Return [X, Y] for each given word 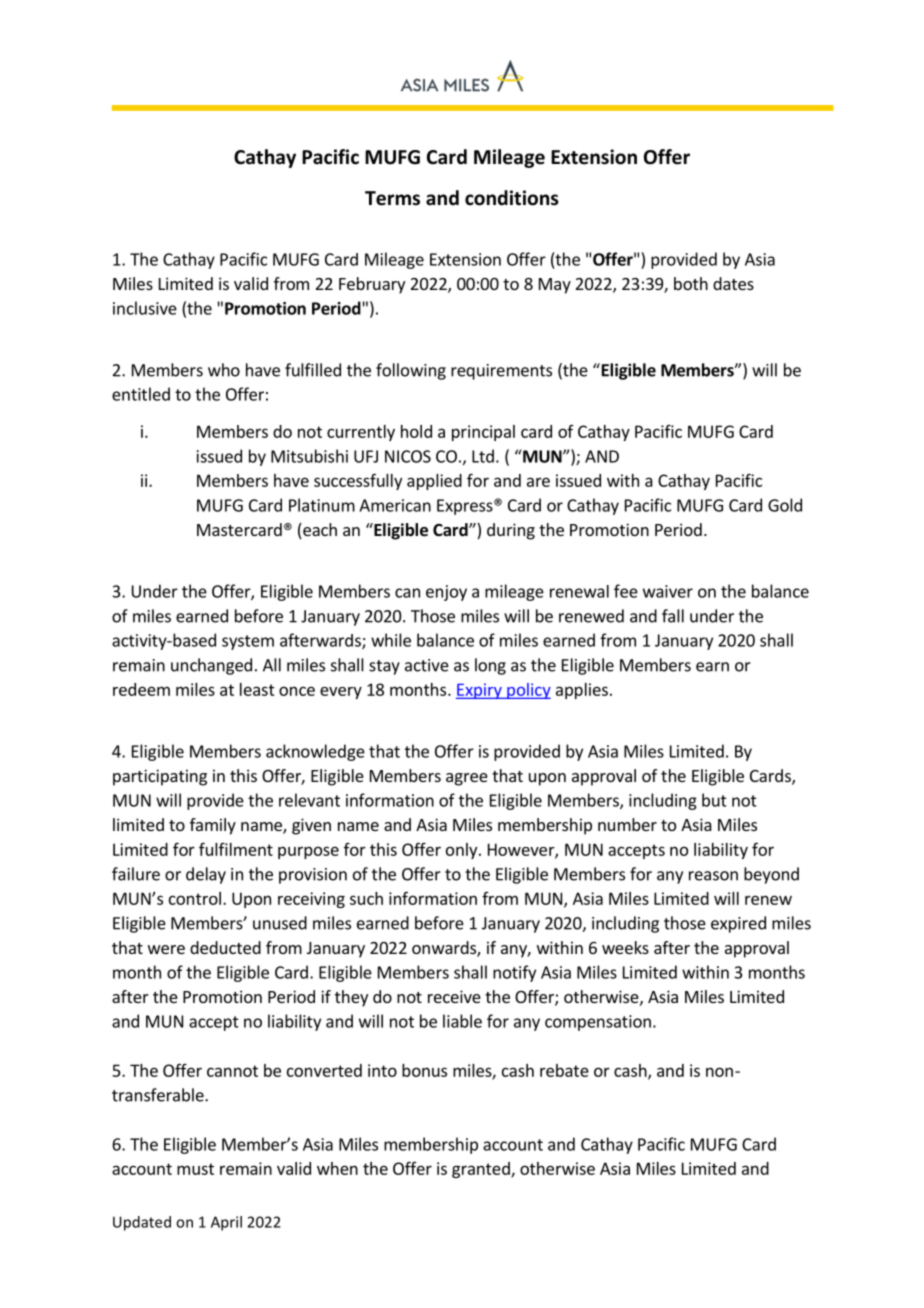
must [195, 1169]
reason [713, 876]
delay [206, 875]
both [691, 283]
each [319, 531]
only [463, 851]
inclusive [145, 308]
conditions [512, 198]
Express [466, 507]
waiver [668, 591]
